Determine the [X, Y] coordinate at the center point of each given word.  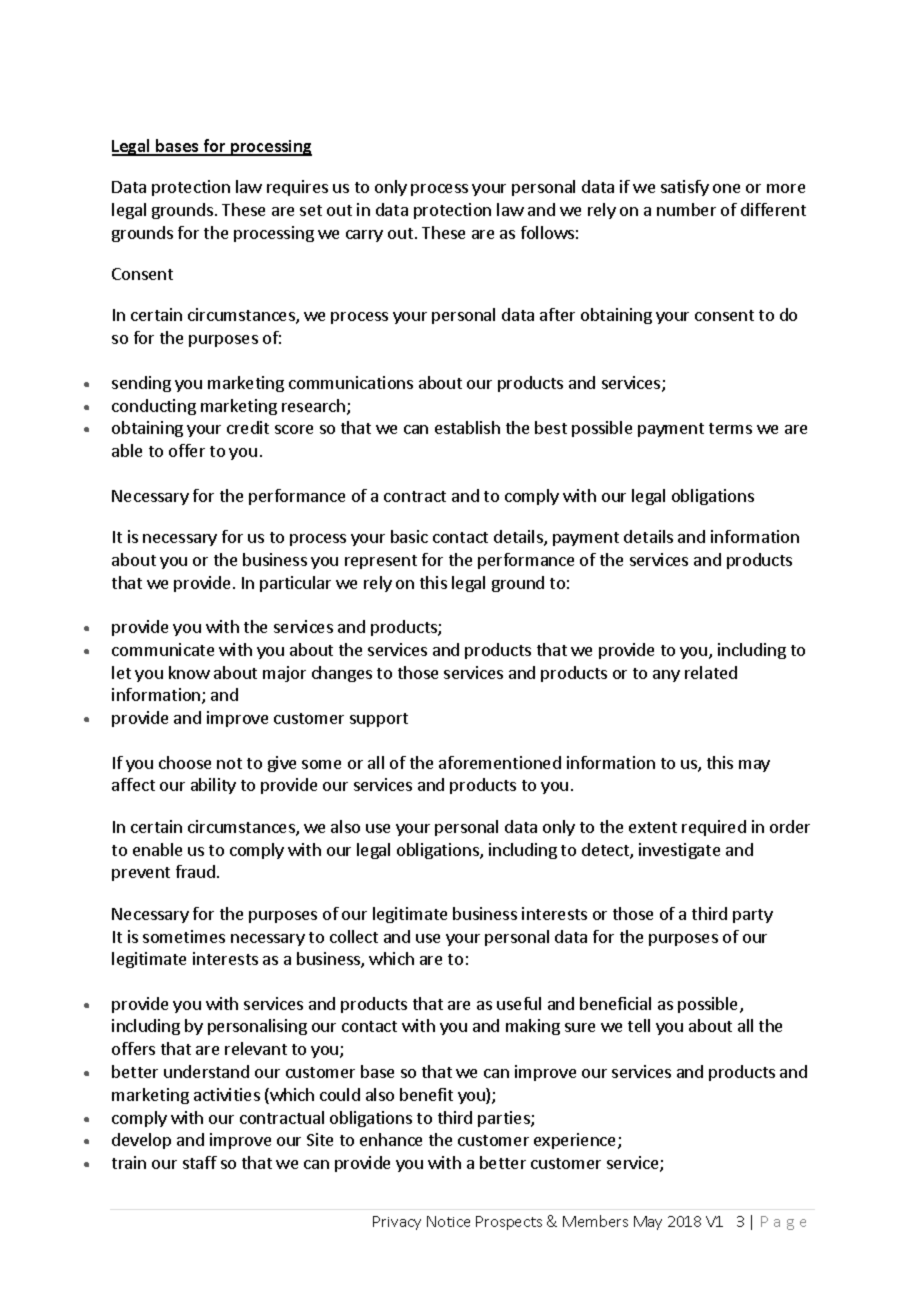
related [711, 672]
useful [519, 1003]
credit [248, 427]
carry [364, 236]
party [753, 916]
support [379, 720]
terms [730, 428]
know [189, 672]
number [686, 209]
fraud [195, 871]
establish [467, 427]
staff [200, 1162]
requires [297, 188]
